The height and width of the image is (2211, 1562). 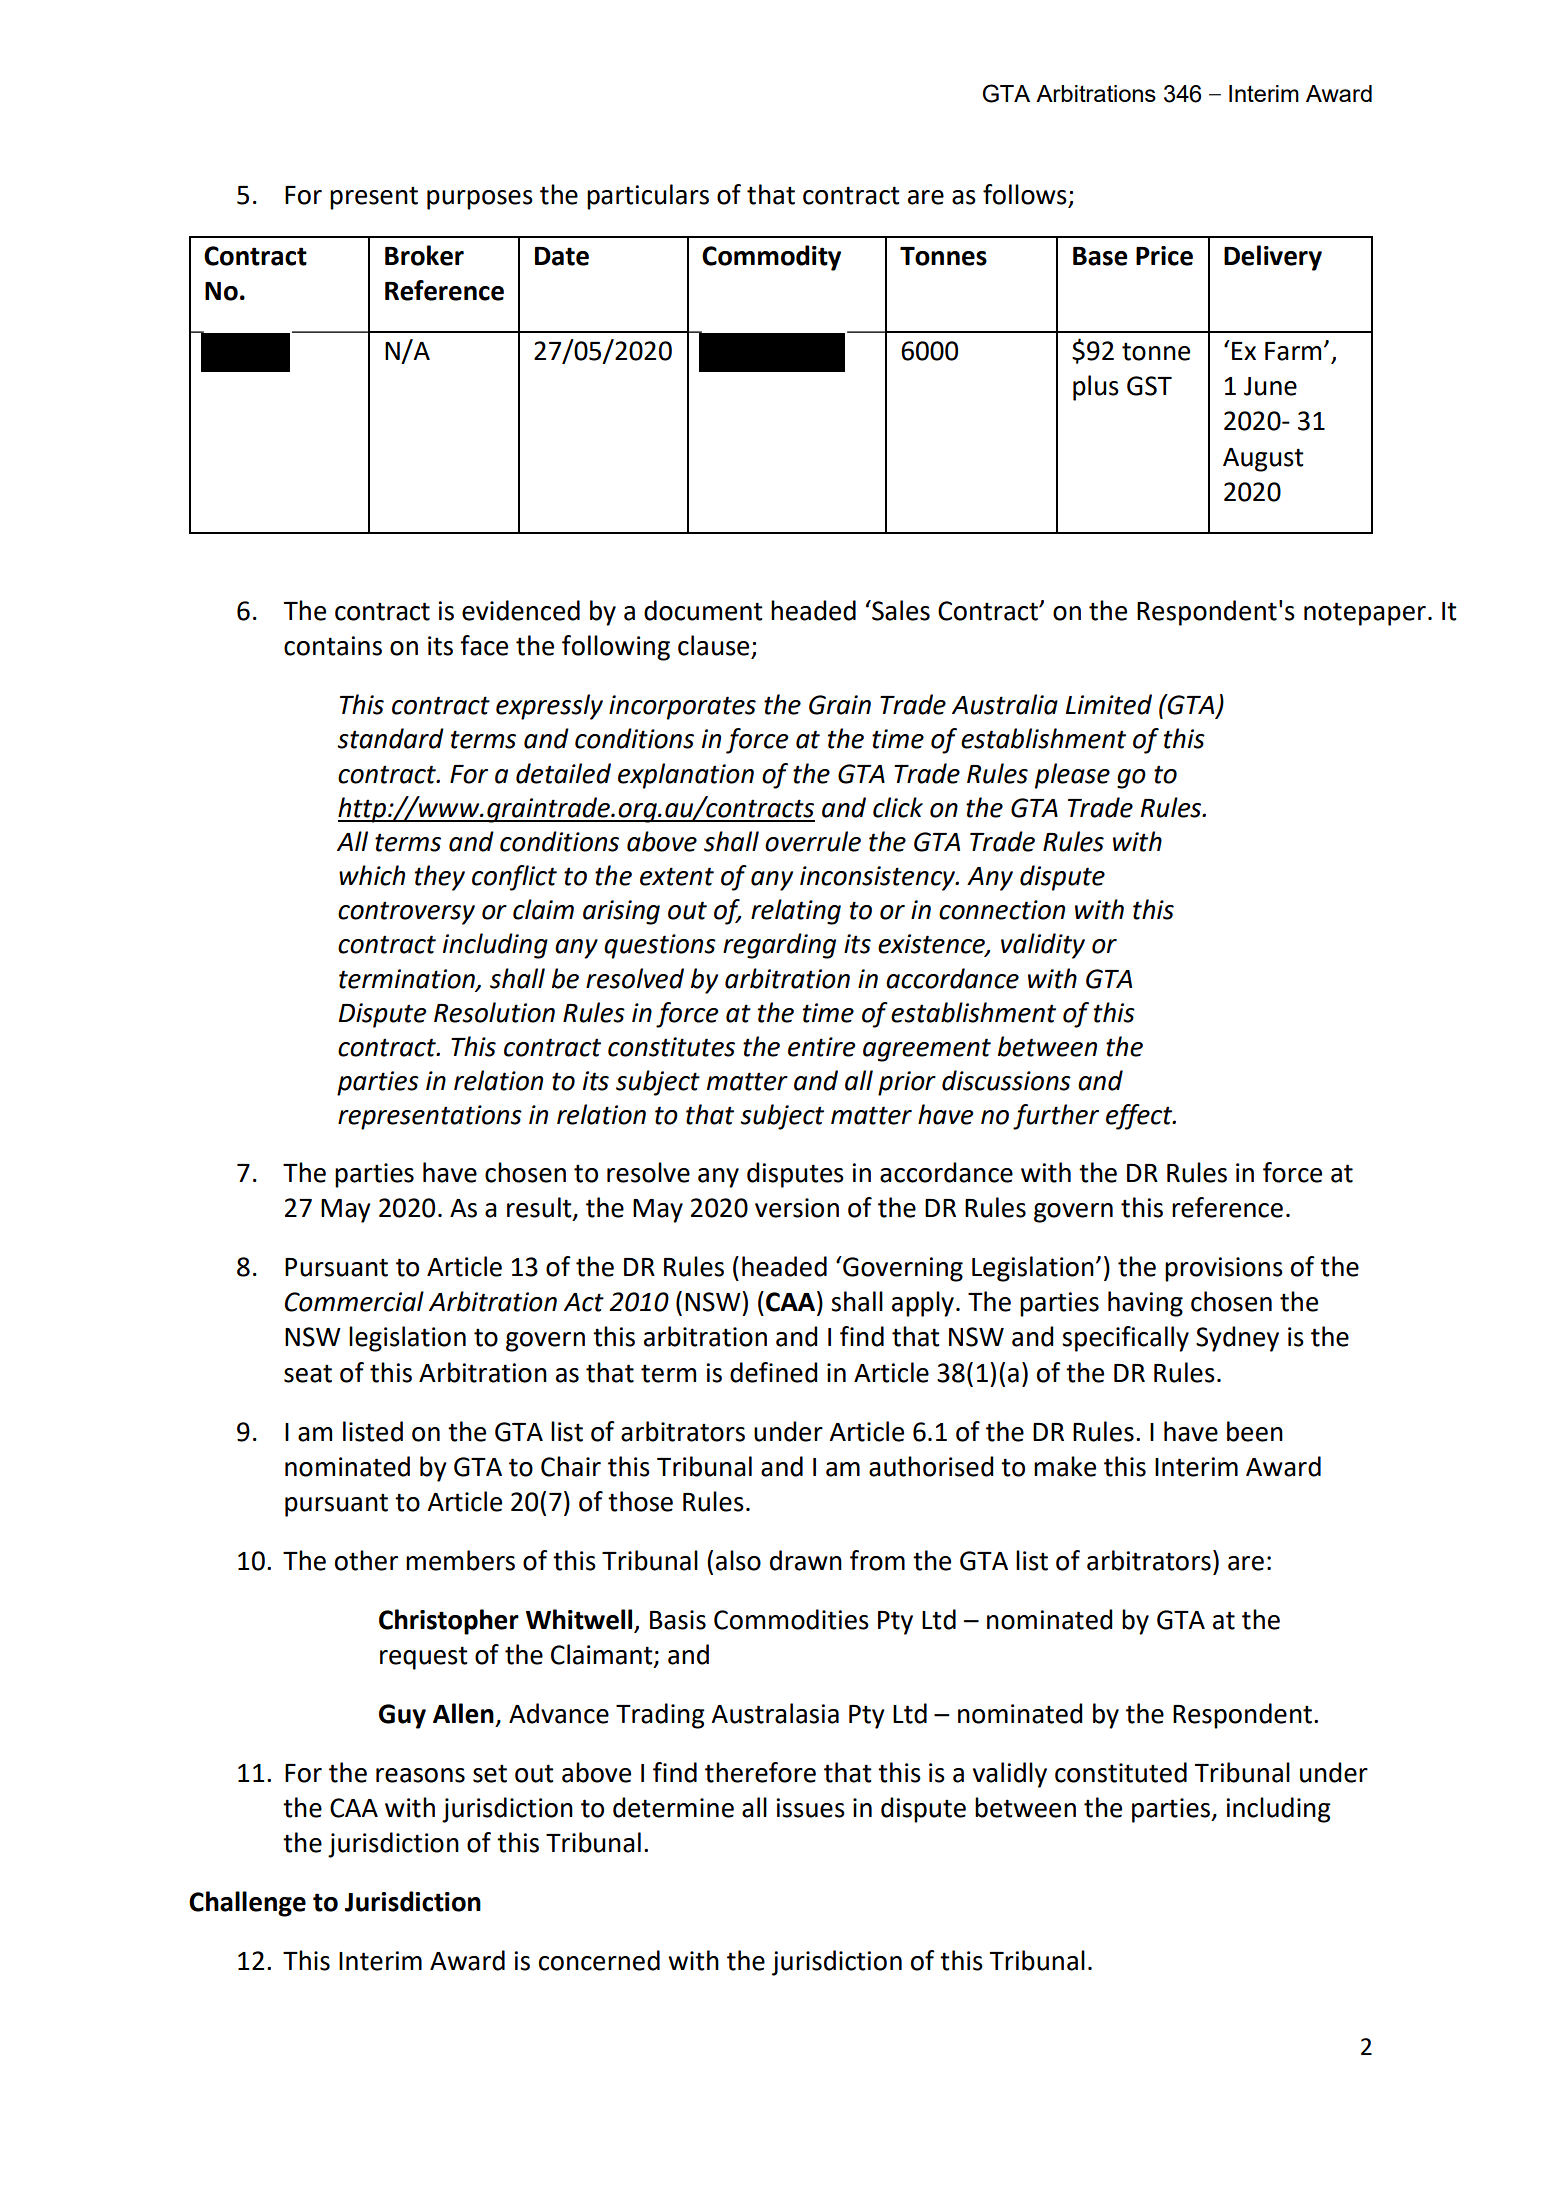 What do you see at coordinates (1224, 1269) in the image?
I see `provisions` at bounding box center [1224, 1269].
